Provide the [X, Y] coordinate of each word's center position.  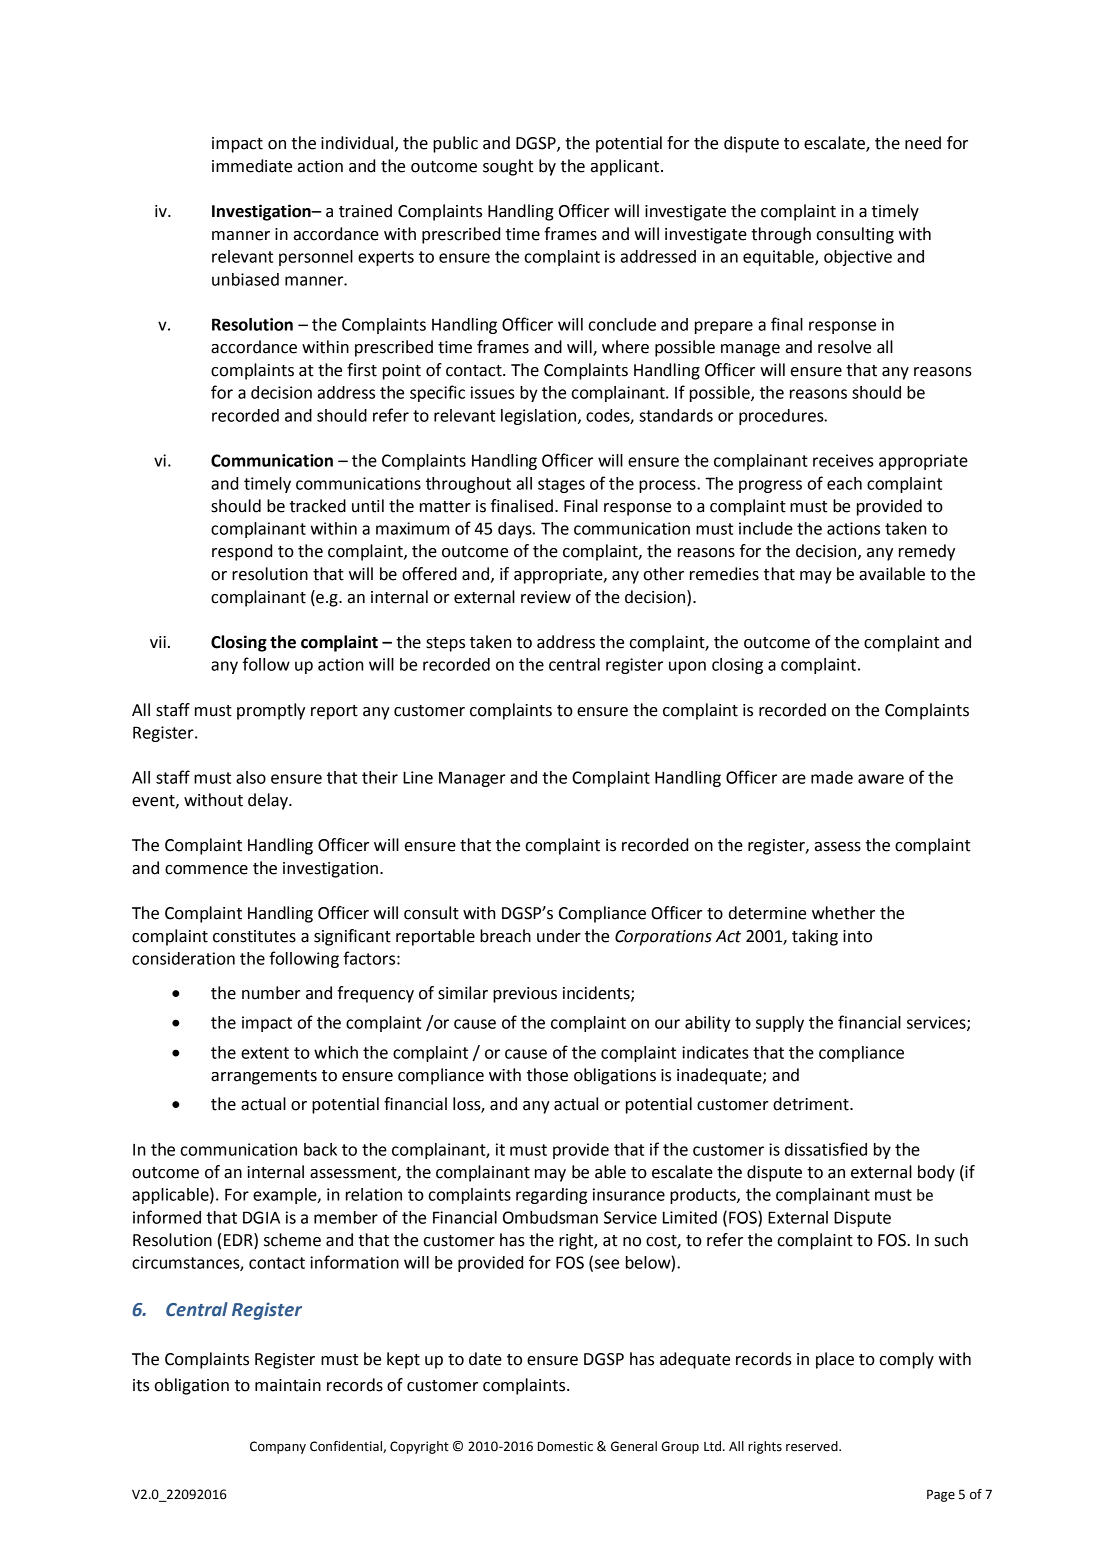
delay [269, 801]
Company [278, 1447]
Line [418, 777]
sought [508, 167]
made [832, 777]
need [923, 143]
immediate [252, 166]
